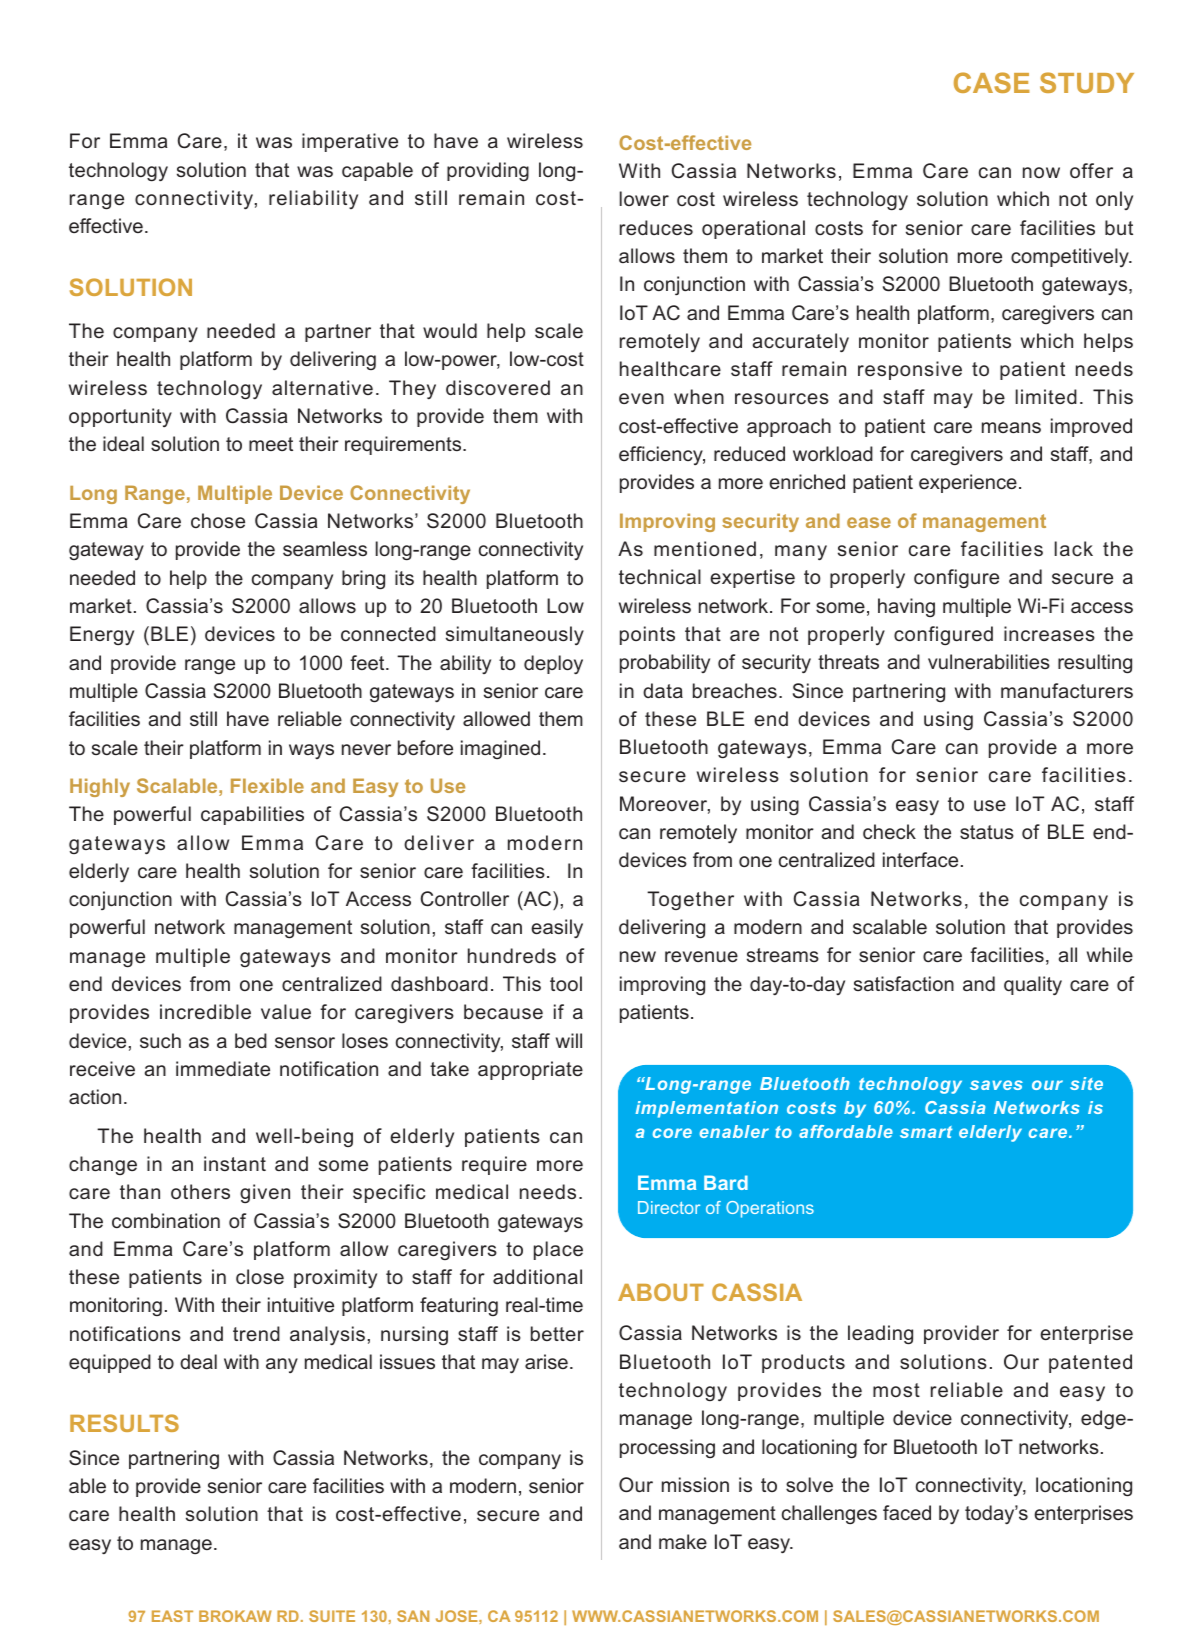 Image resolution: width=1203 pixels, height=1633 pixels. What do you see at coordinates (992, 82) in the screenshot?
I see `CASE` at bounding box center [992, 82].
